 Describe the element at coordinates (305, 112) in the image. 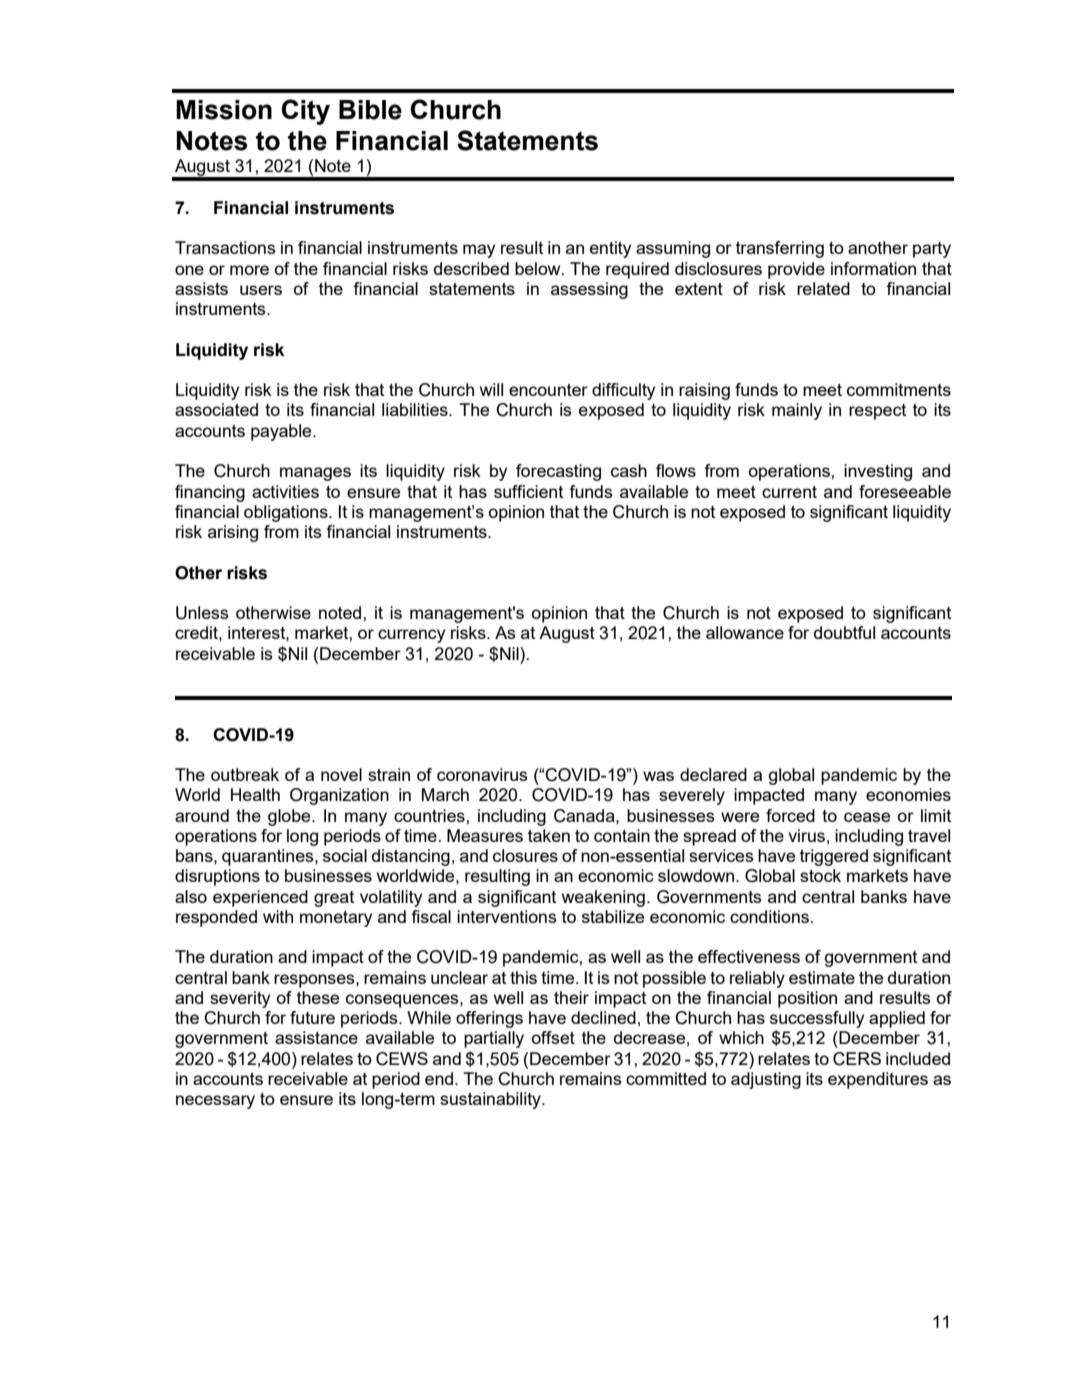

I see `City` at that location.
